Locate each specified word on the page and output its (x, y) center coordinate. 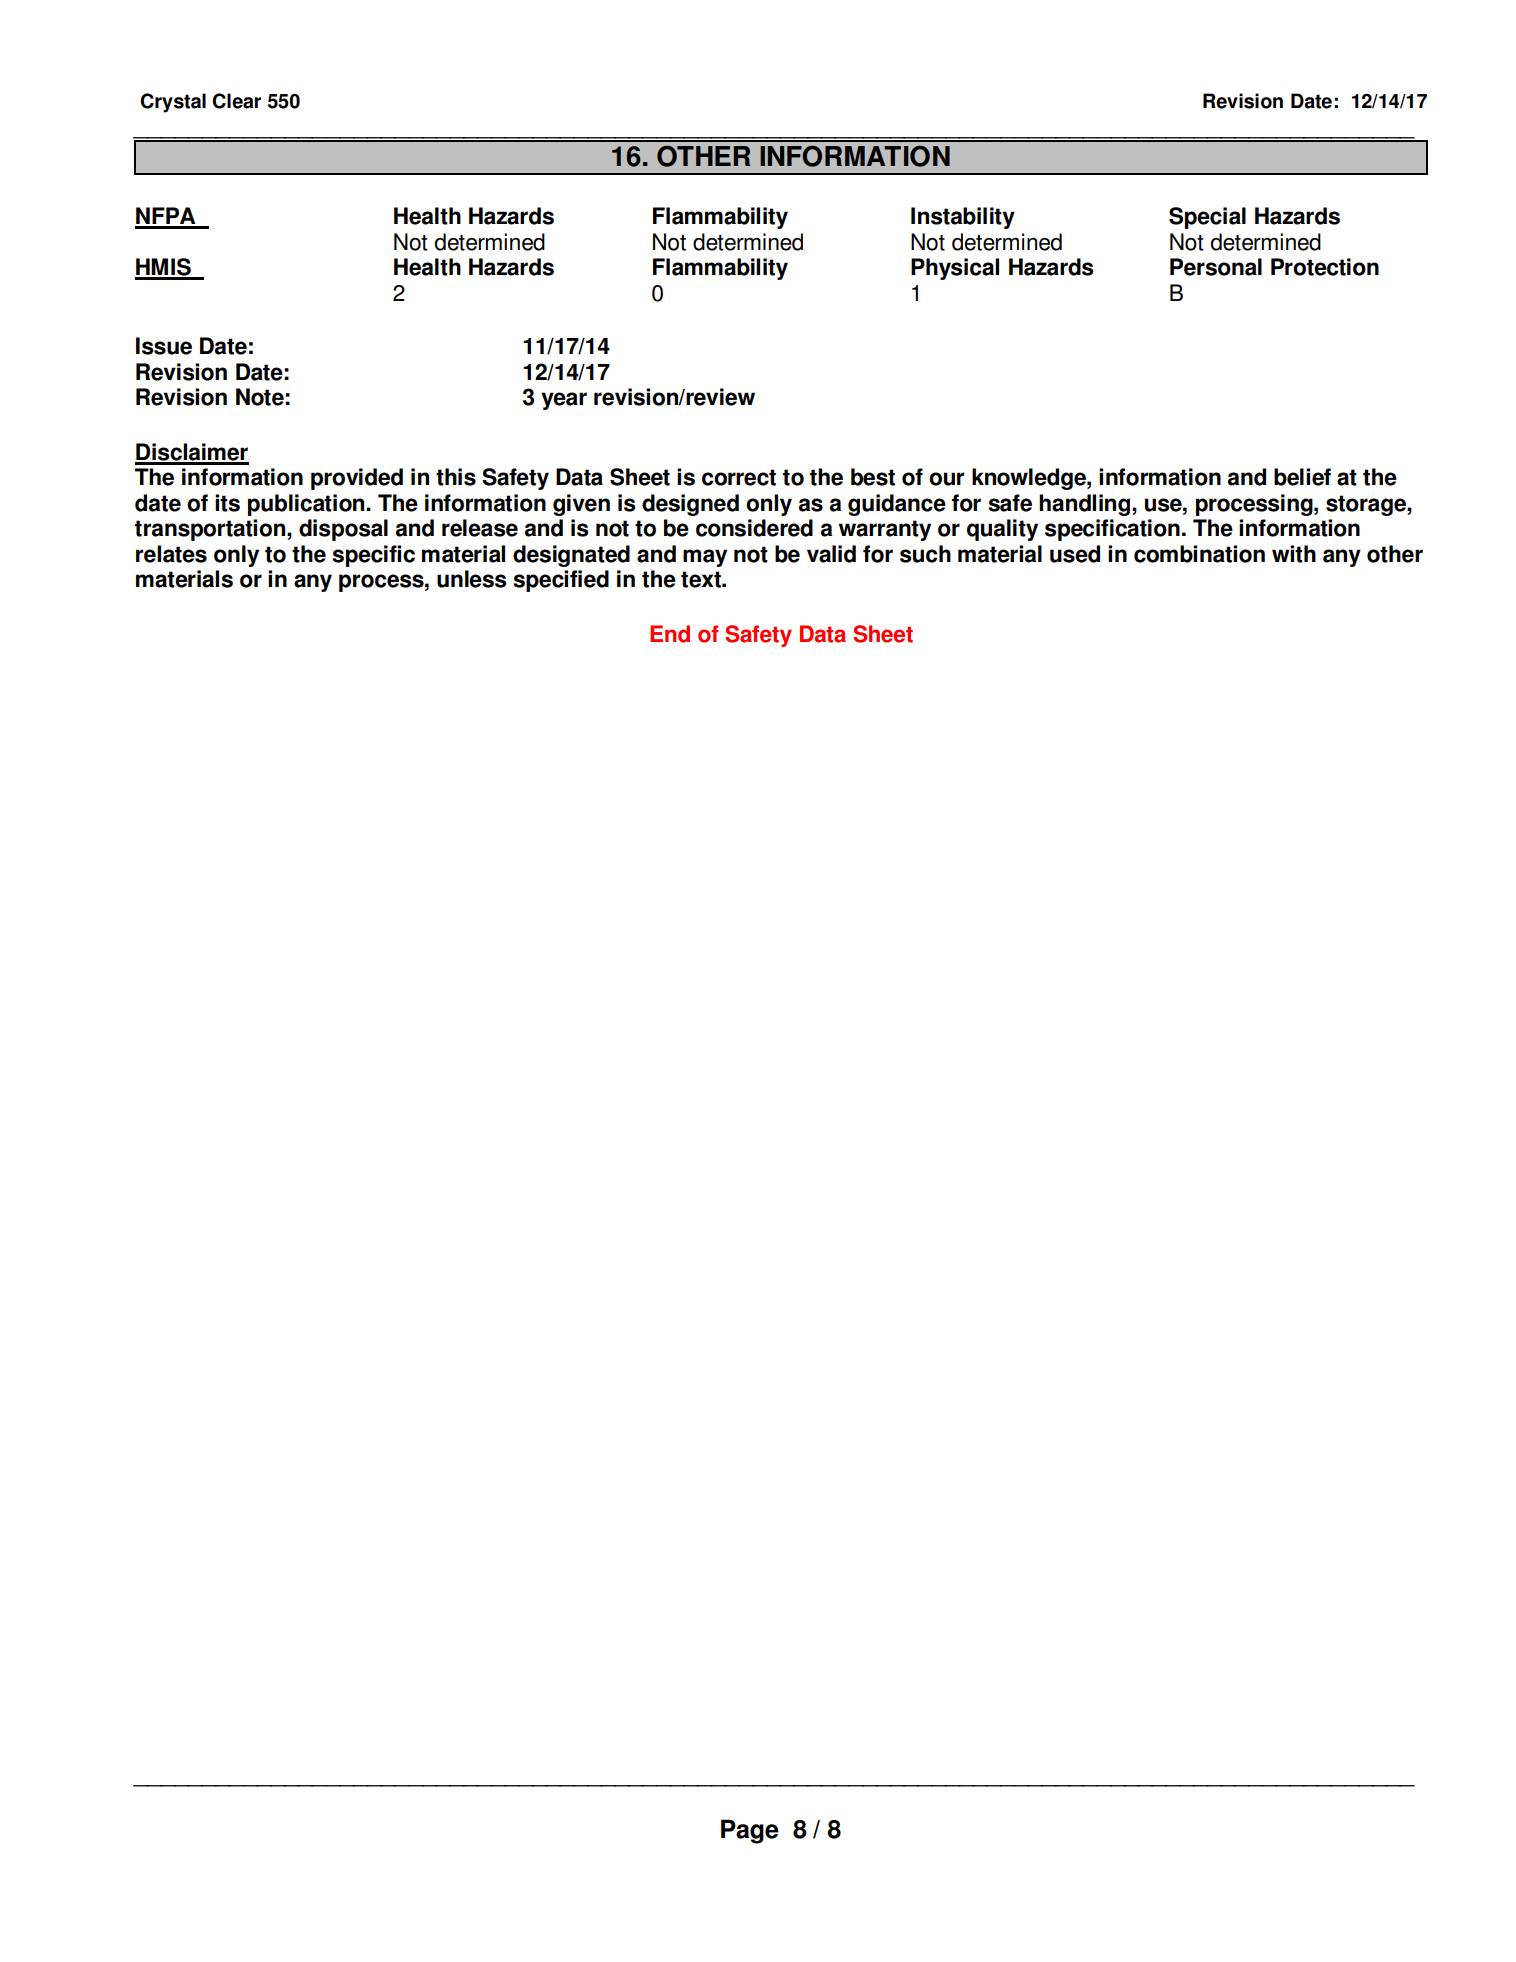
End (670, 634)
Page (750, 1831)
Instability (963, 218)
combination (1199, 554)
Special (1207, 218)
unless (472, 579)
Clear (236, 101)
